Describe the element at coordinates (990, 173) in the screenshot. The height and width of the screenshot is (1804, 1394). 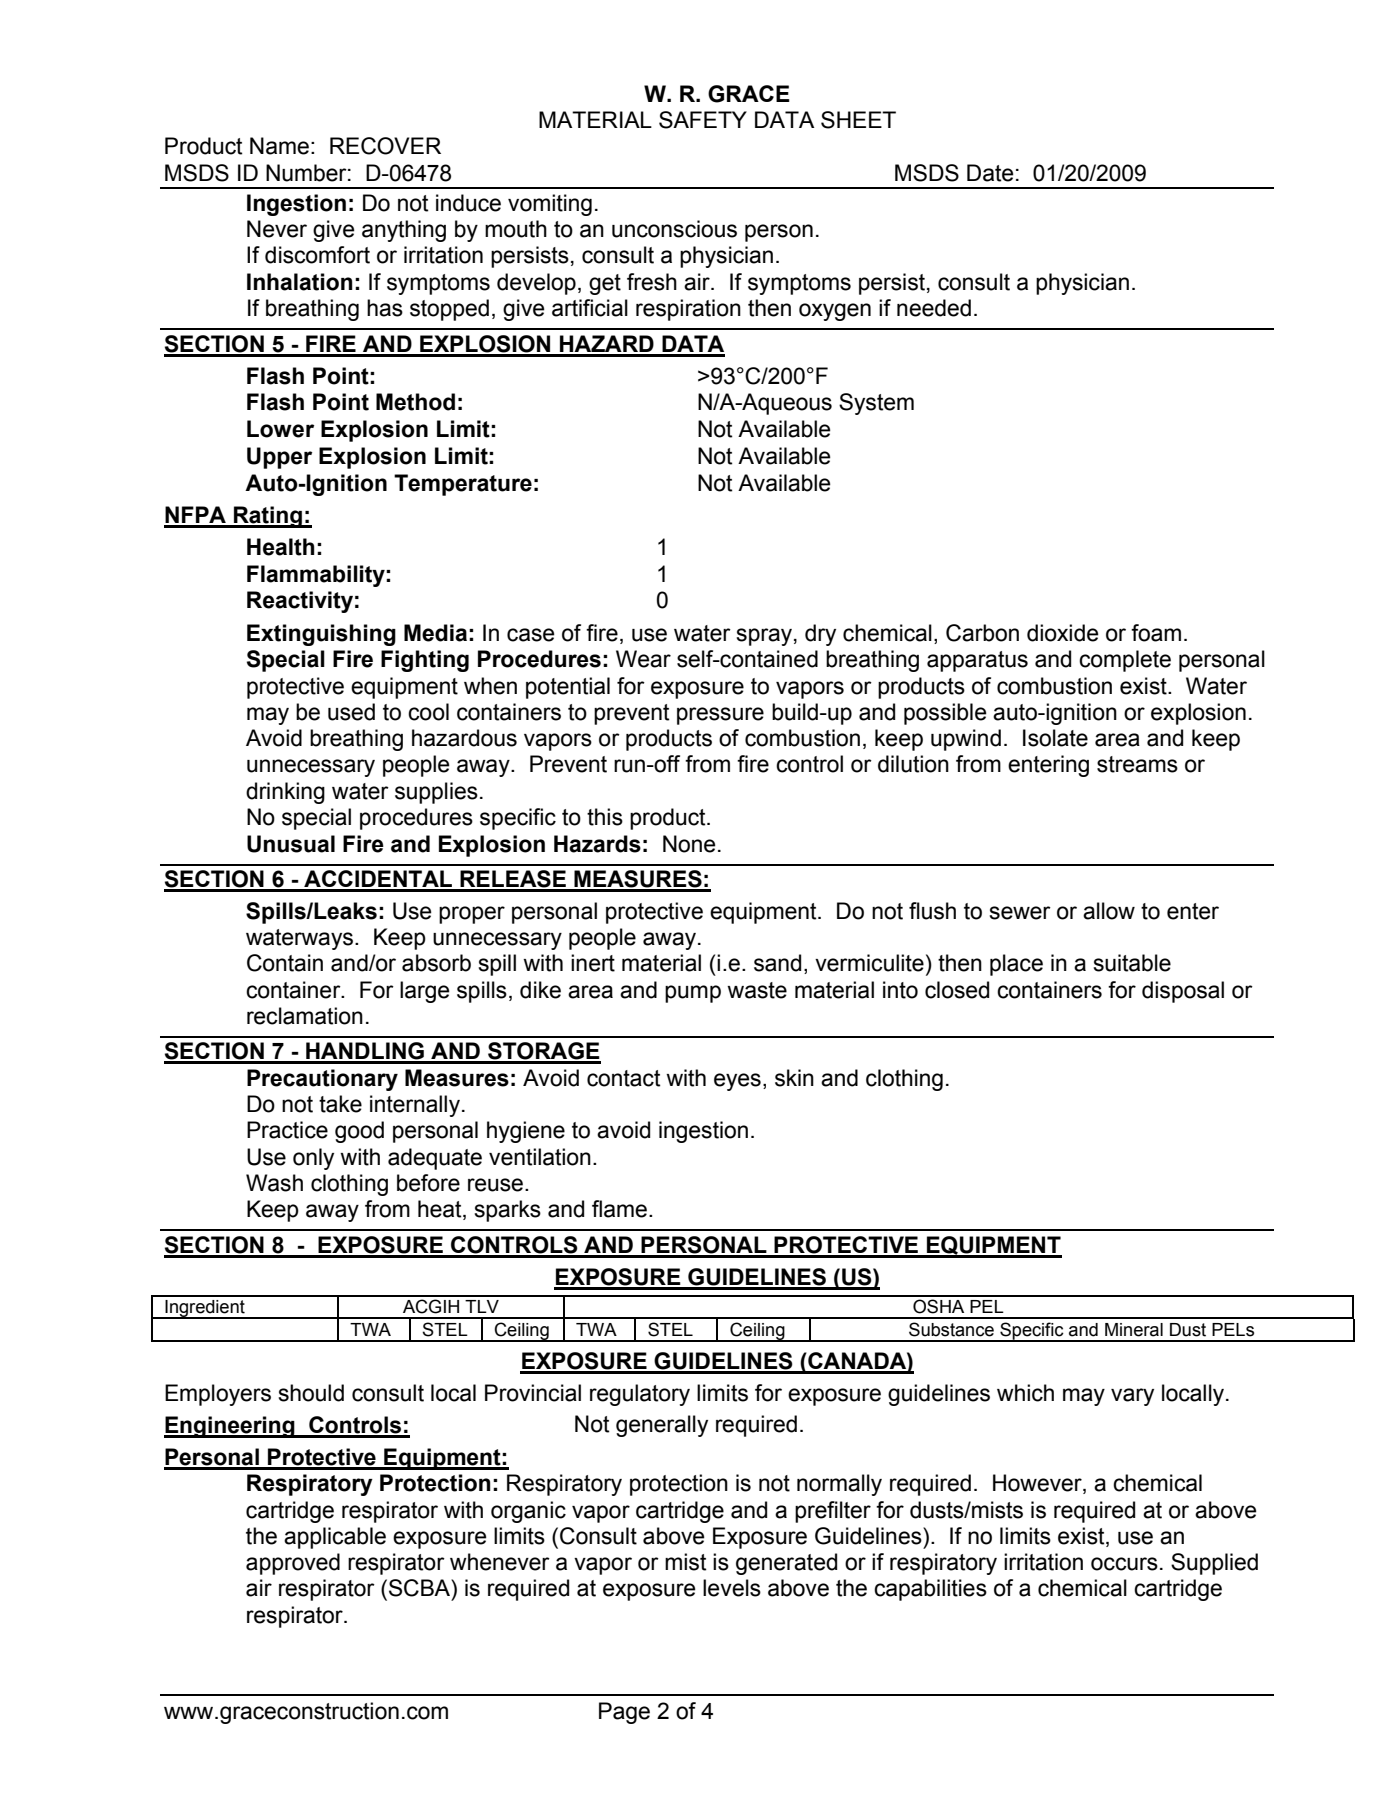
I see `Date` at that location.
